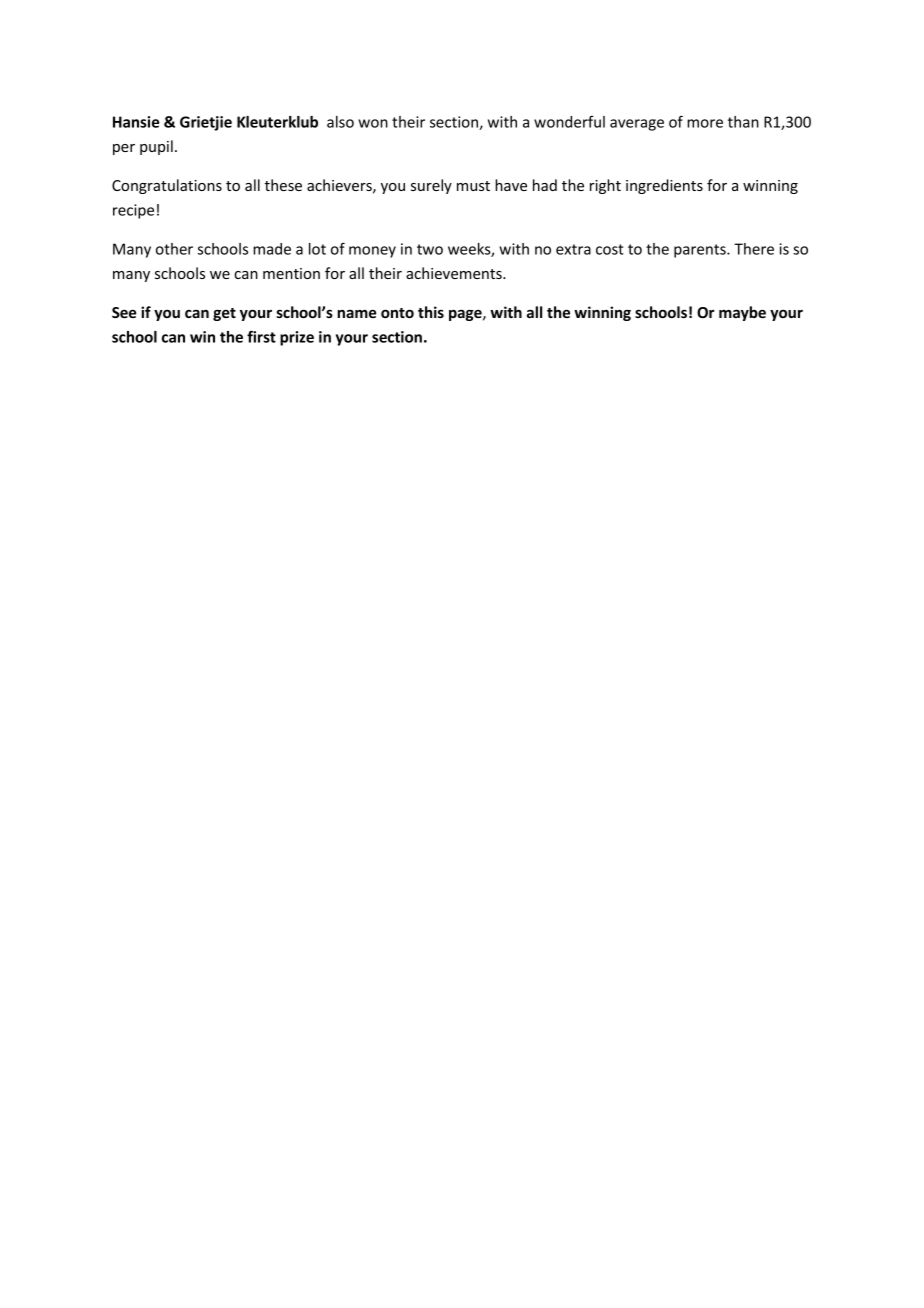 The image size is (924, 1308). Describe the element at coordinates (455, 273) in the image. I see `achievements` at that location.
